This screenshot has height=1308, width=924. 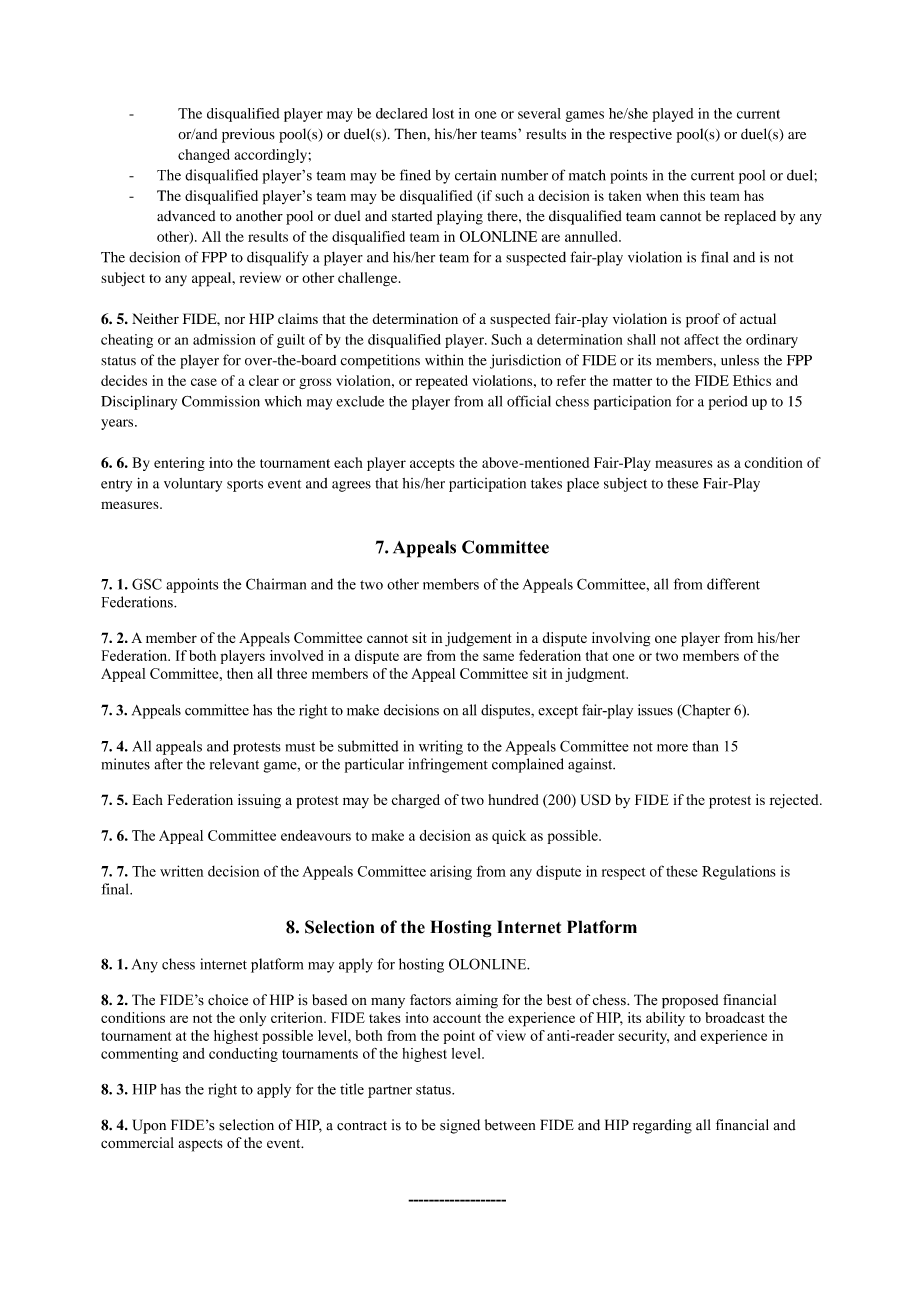 I want to click on written, so click(x=182, y=871).
